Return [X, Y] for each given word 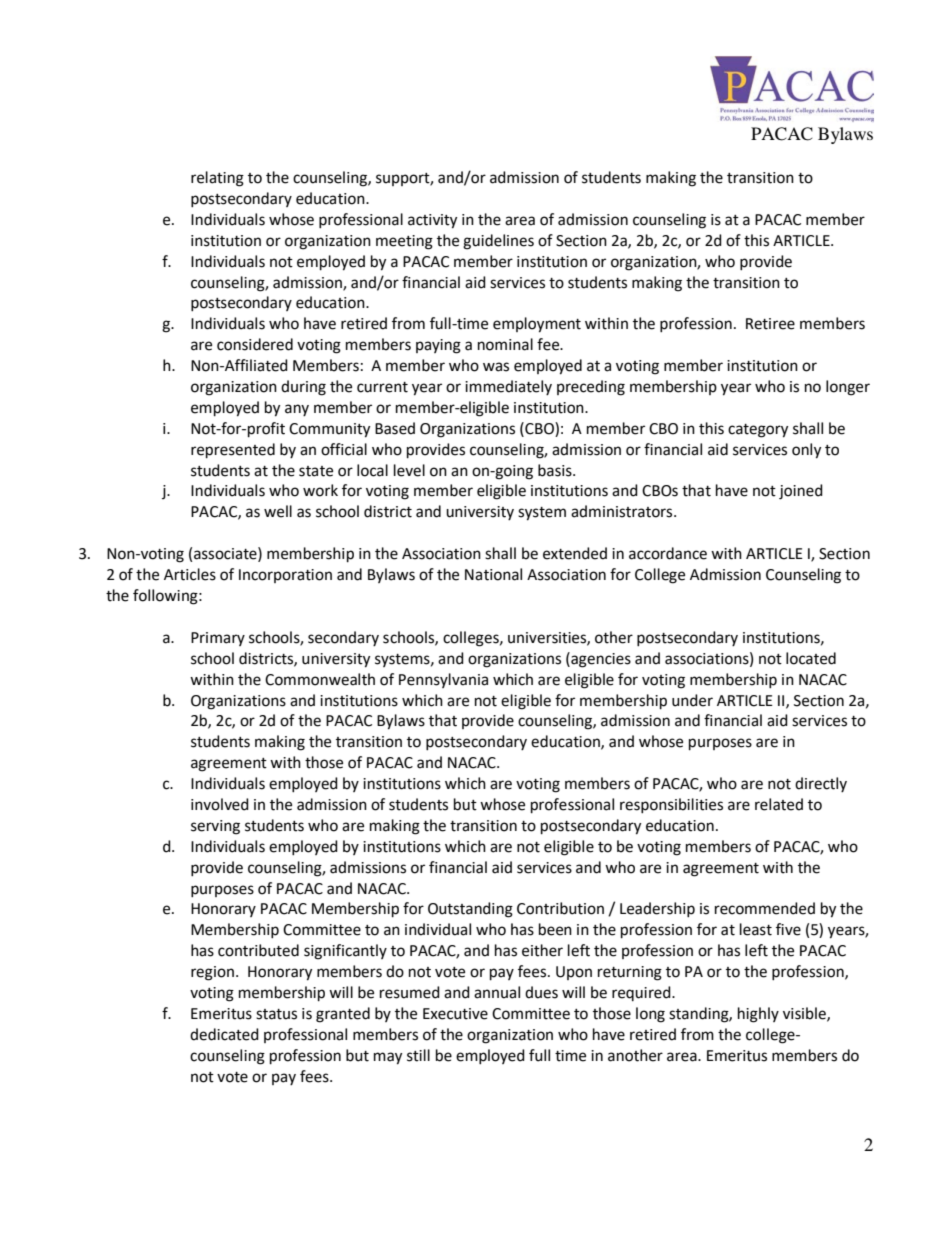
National [493, 574]
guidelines [498, 242]
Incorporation [285, 576]
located [811, 658]
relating [217, 179]
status [276, 1014]
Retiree [770, 324]
